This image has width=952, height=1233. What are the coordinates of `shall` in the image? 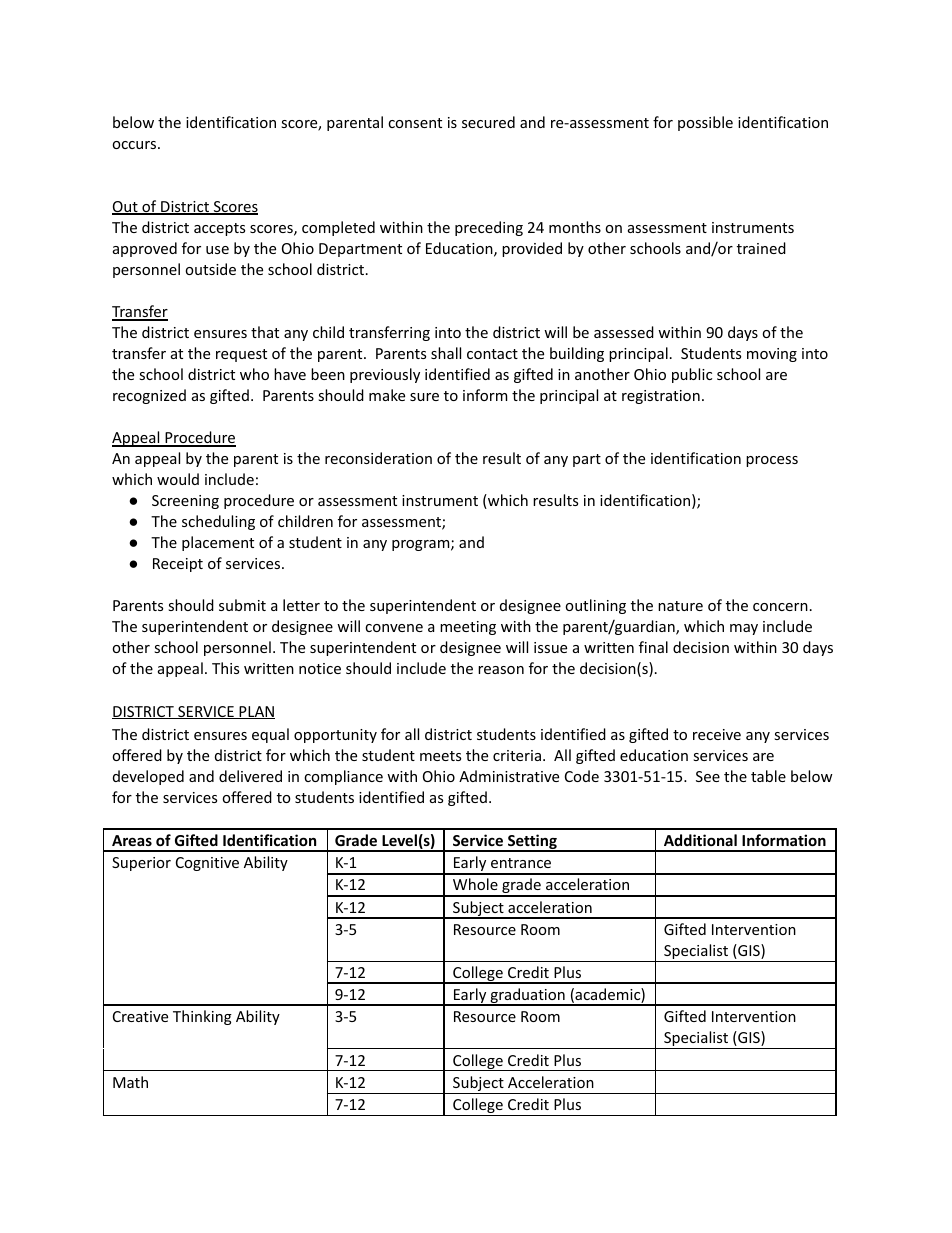 It's located at (446, 353).
